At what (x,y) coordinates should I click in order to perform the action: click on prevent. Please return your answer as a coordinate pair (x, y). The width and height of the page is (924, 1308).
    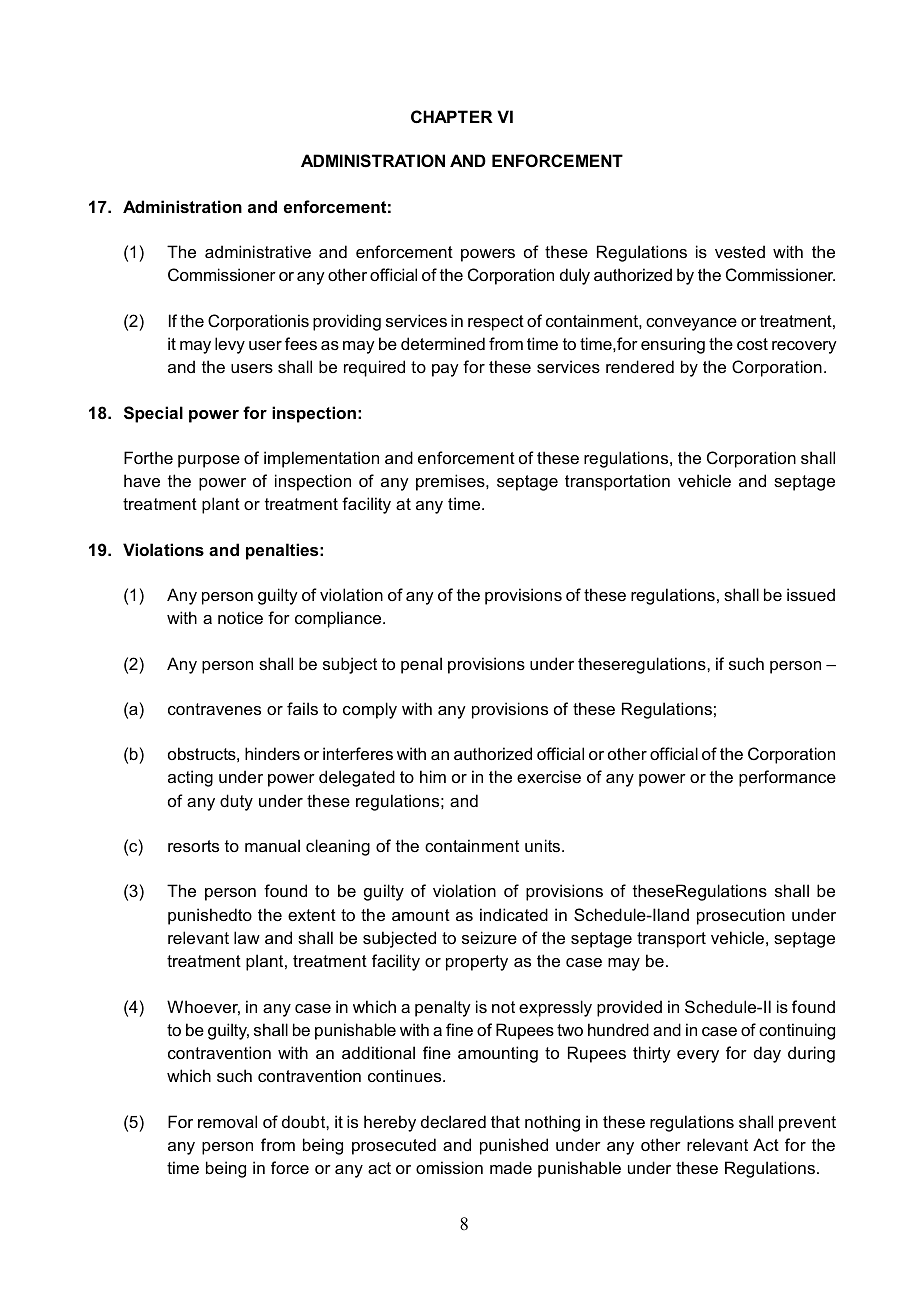
    Looking at the image, I should click on (807, 1124).
